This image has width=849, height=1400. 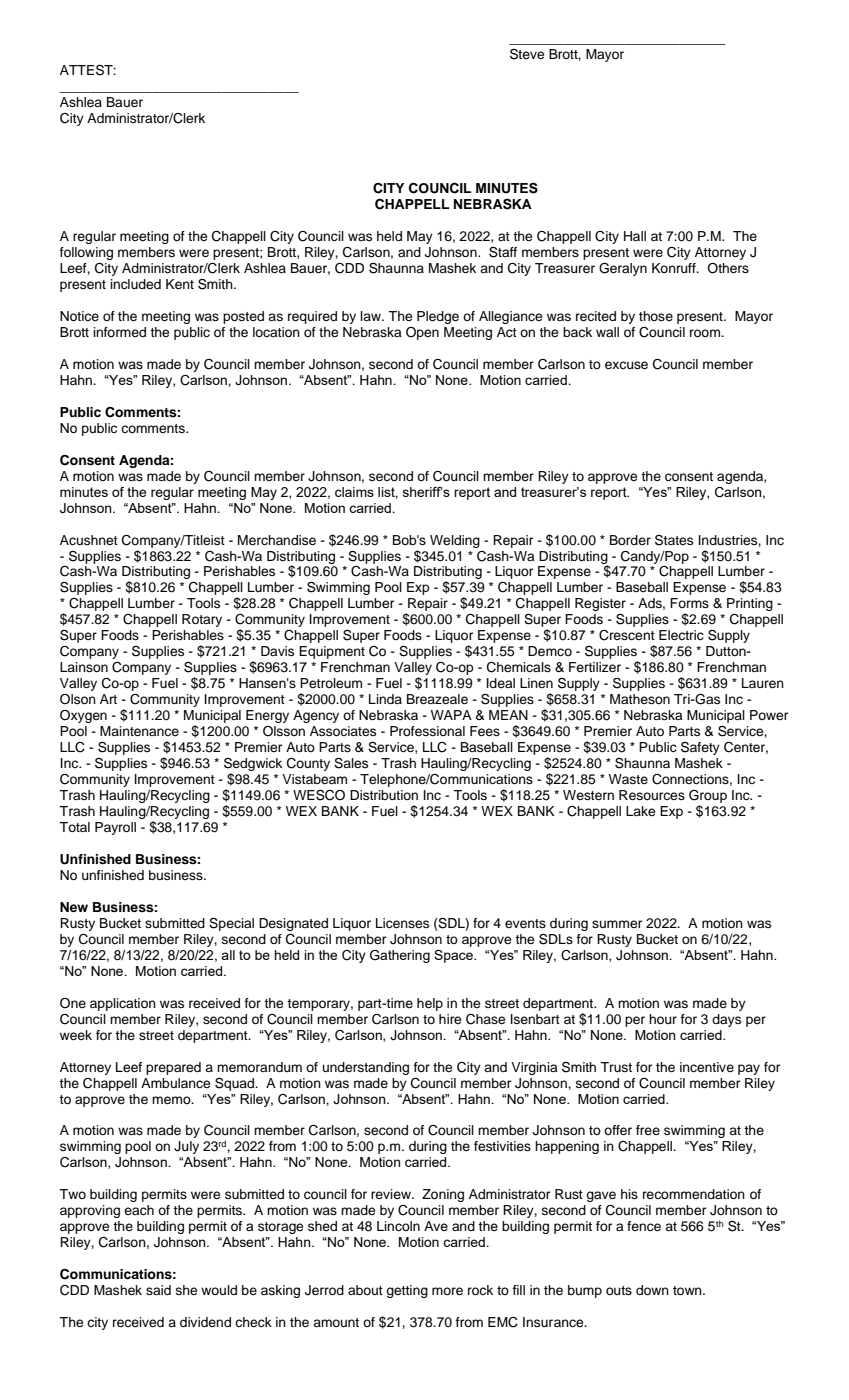 What do you see at coordinates (527, 54) in the image?
I see `Steve` at bounding box center [527, 54].
